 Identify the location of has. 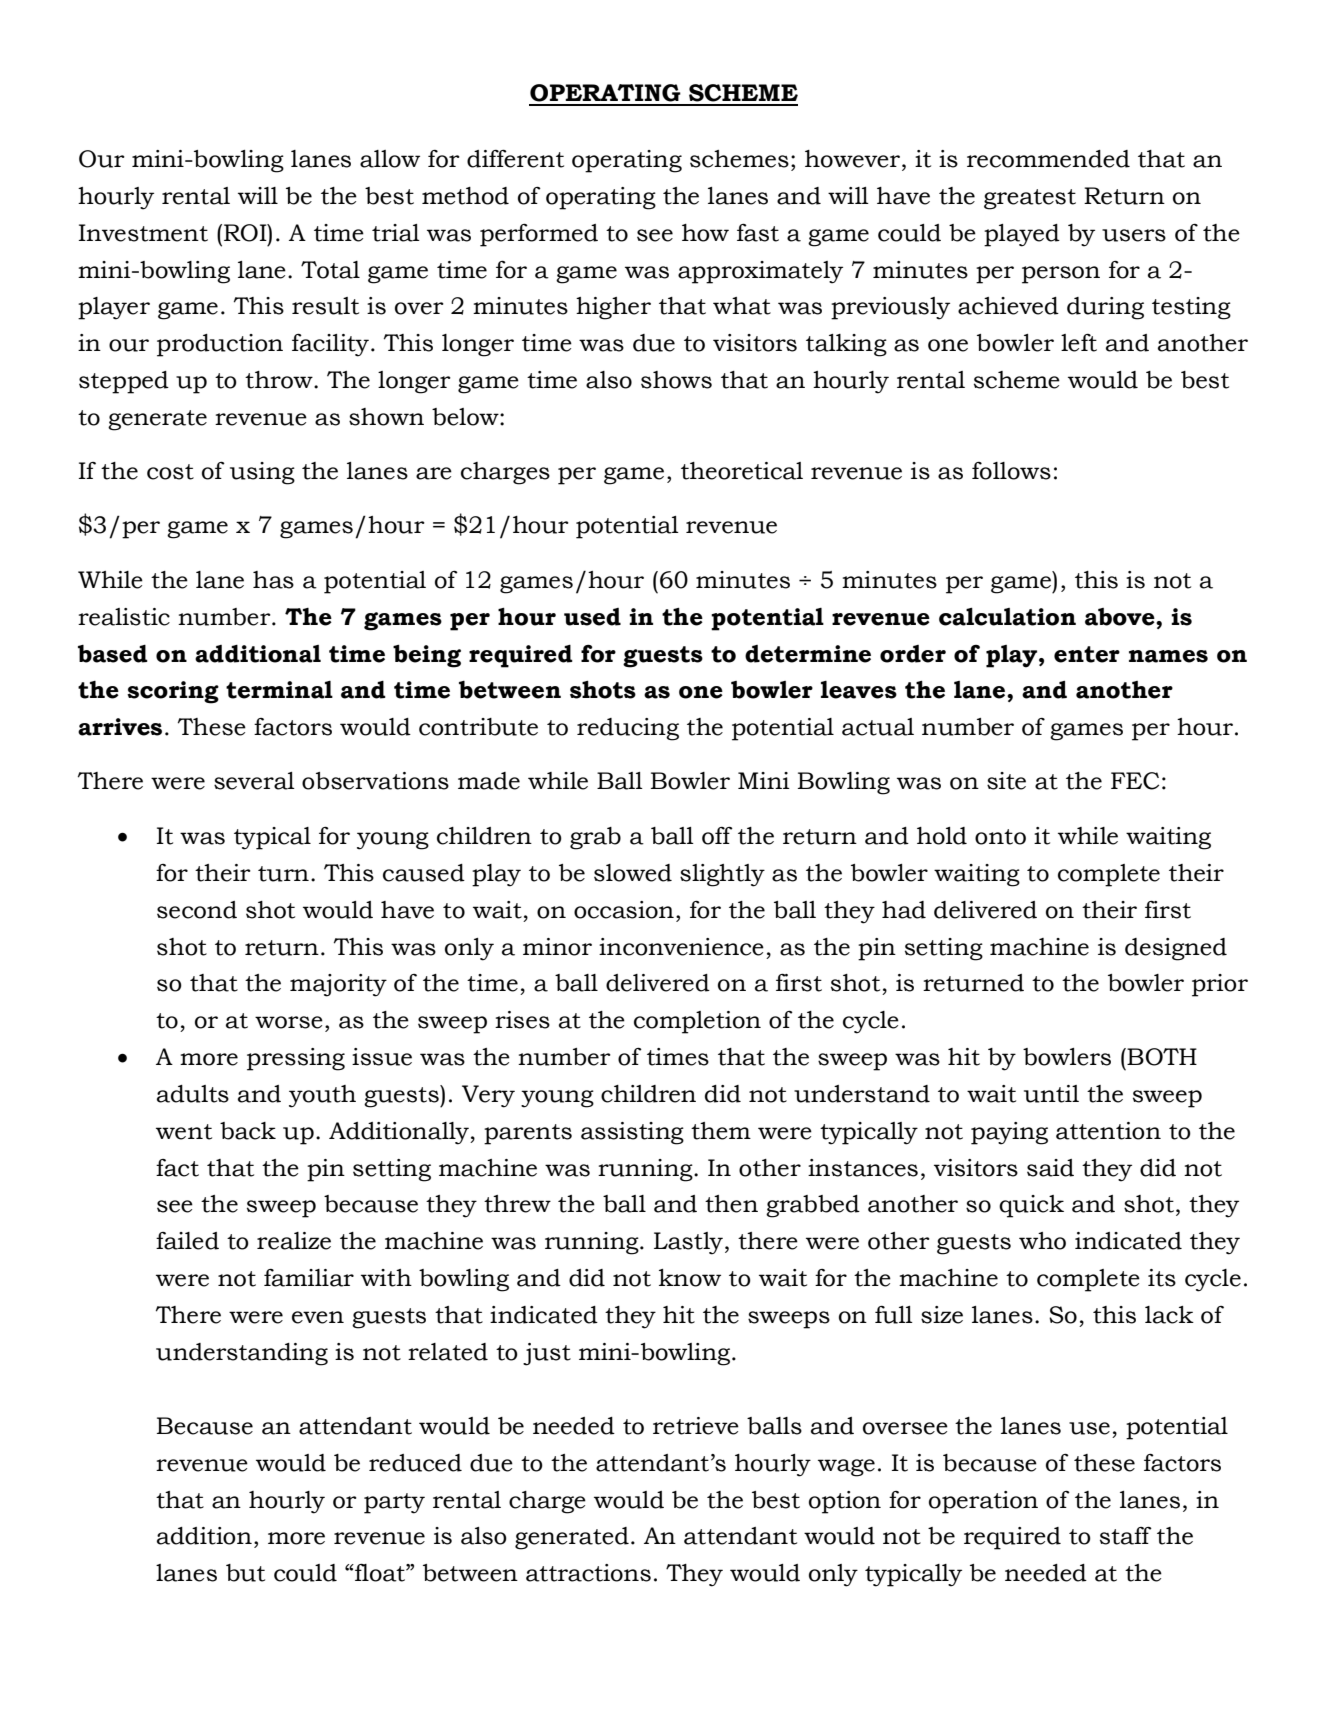
(273, 580).
